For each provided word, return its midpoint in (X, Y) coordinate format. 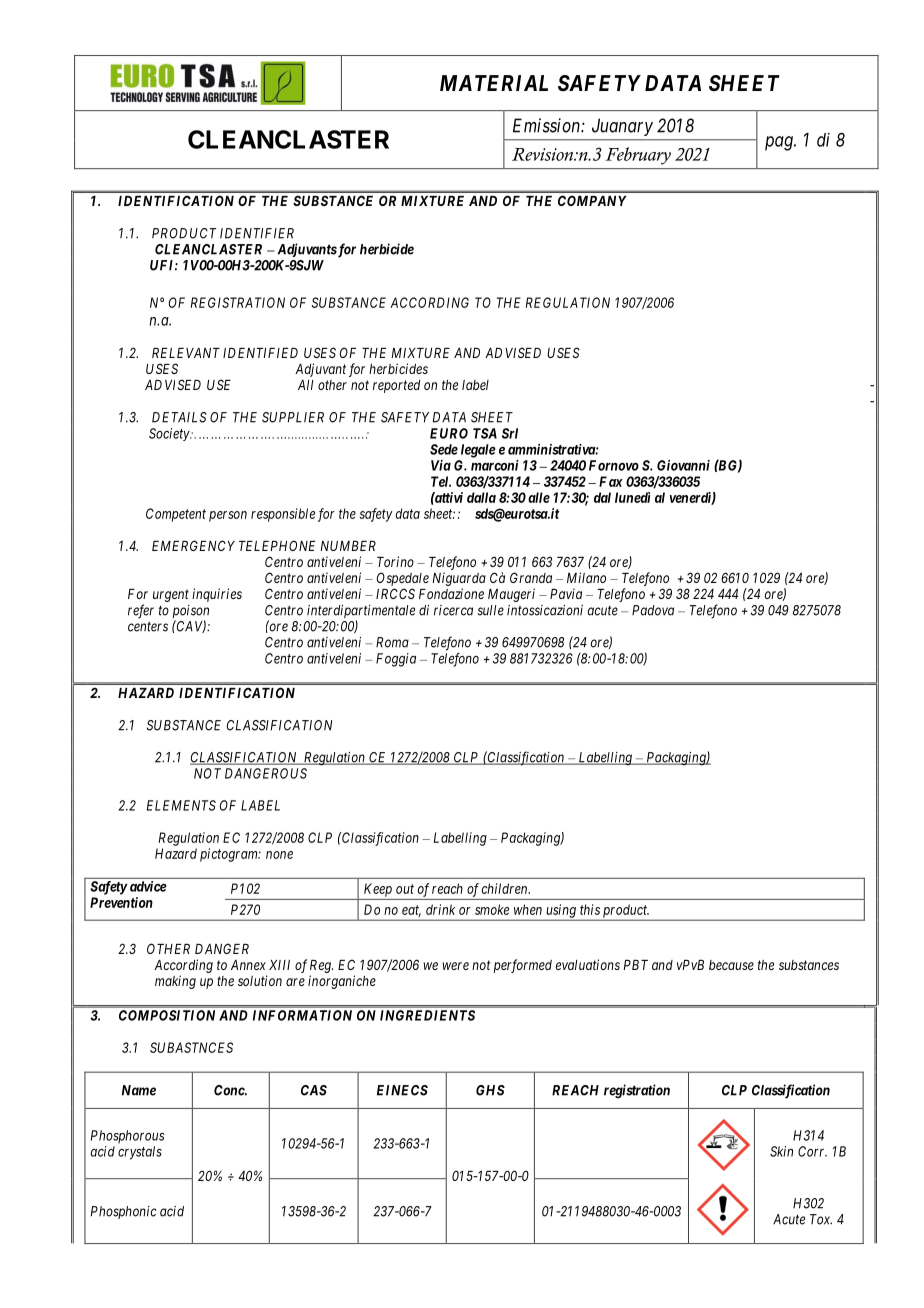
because (731, 965)
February (638, 156)
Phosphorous (128, 1136)
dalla (481, 497)
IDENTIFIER (257, 233)
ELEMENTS (181, 805)
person (228, 516)
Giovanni (683, 465)
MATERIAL (494, 83)
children (506, 888)
